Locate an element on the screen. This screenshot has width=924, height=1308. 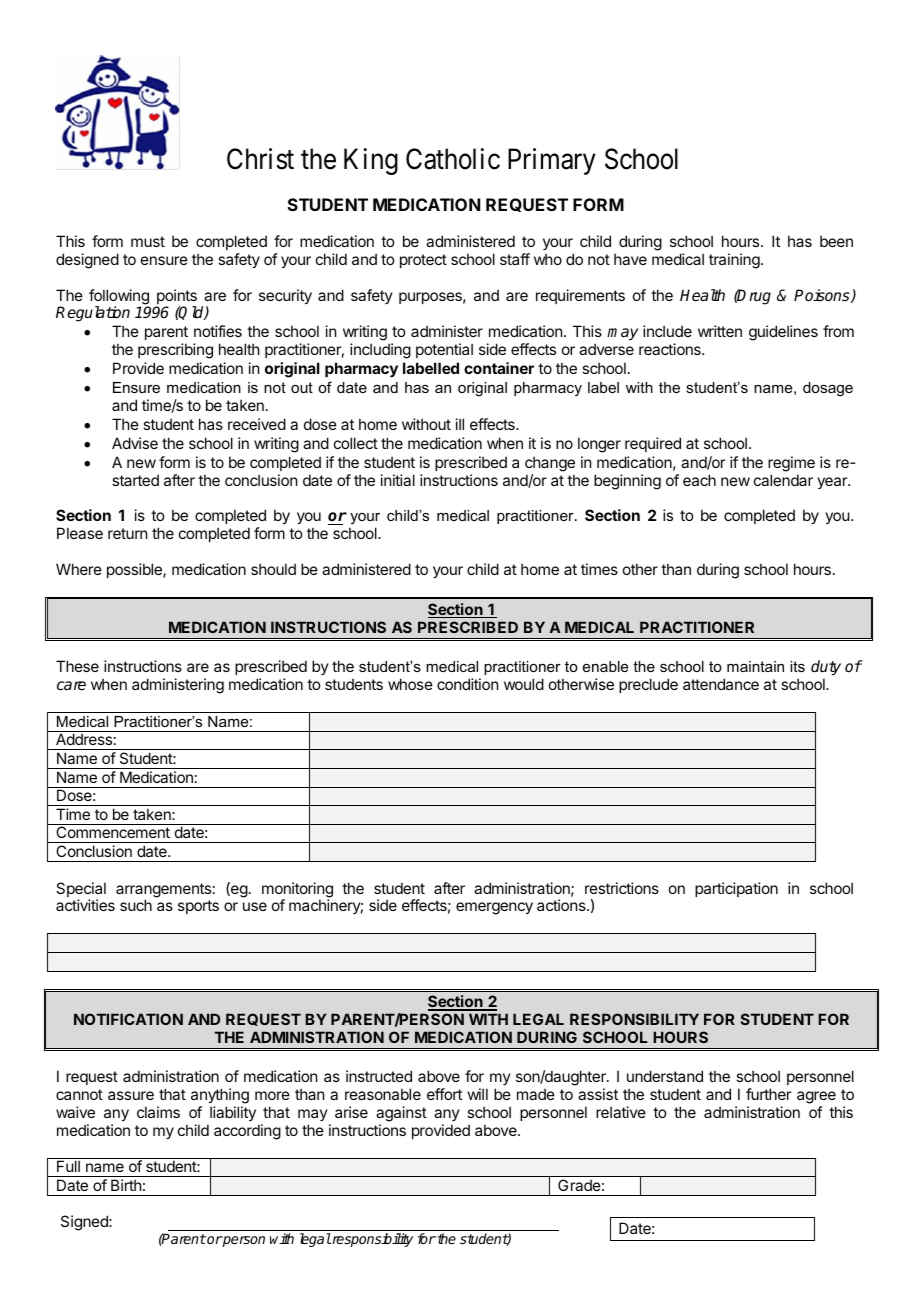
maintain is located at coordinates (755, 666).
